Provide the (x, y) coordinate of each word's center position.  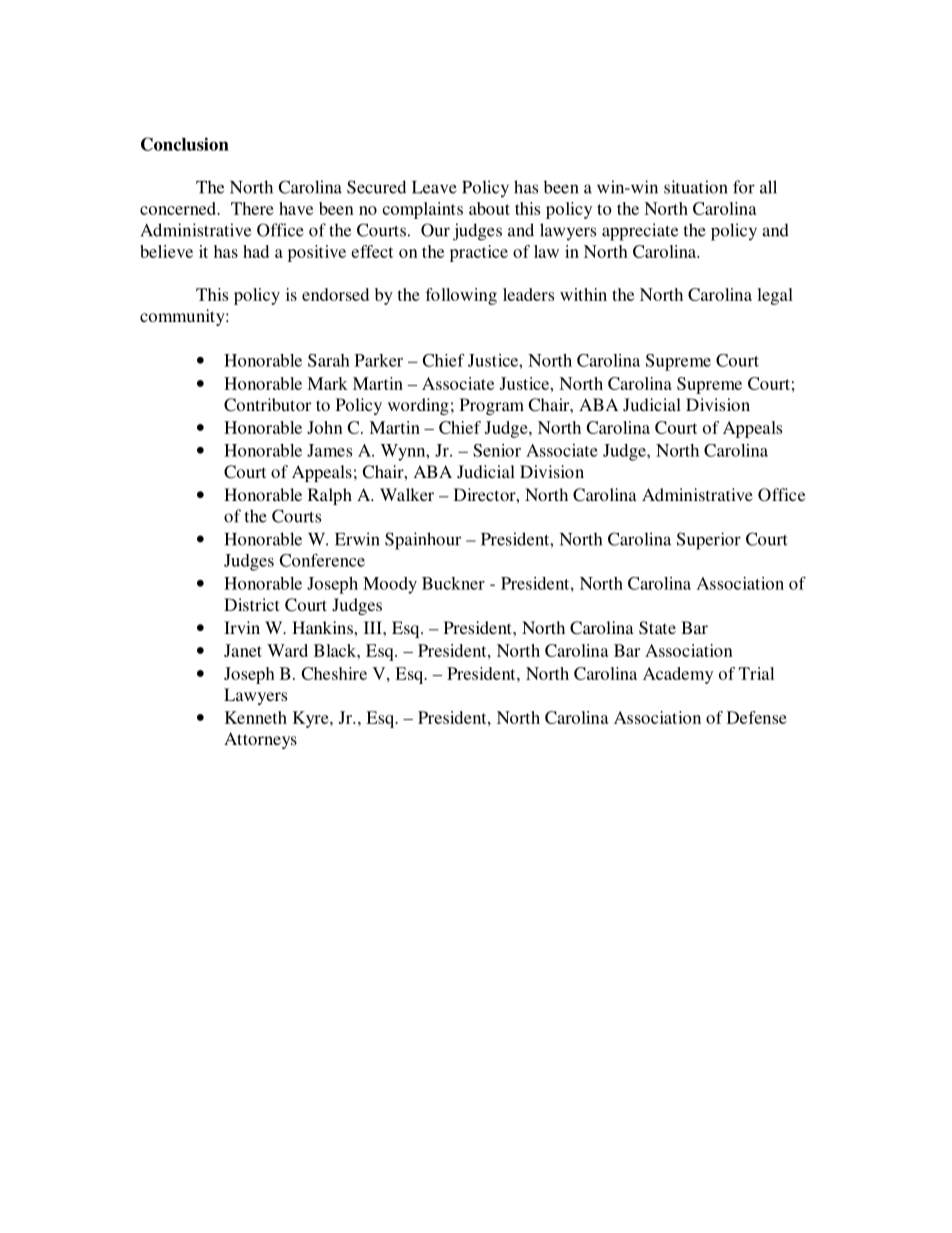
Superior (709, 541)
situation (696, 187)
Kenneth (256, 717)
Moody (390, 585)
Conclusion (185, 144)
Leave (434, 187)
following (461, 296)
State (657, 628)
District (251, 604)
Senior (497, 450)
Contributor (267, 405)
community (183, 317)
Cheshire (334, 673)
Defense (757, 717)
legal (775, 296)
